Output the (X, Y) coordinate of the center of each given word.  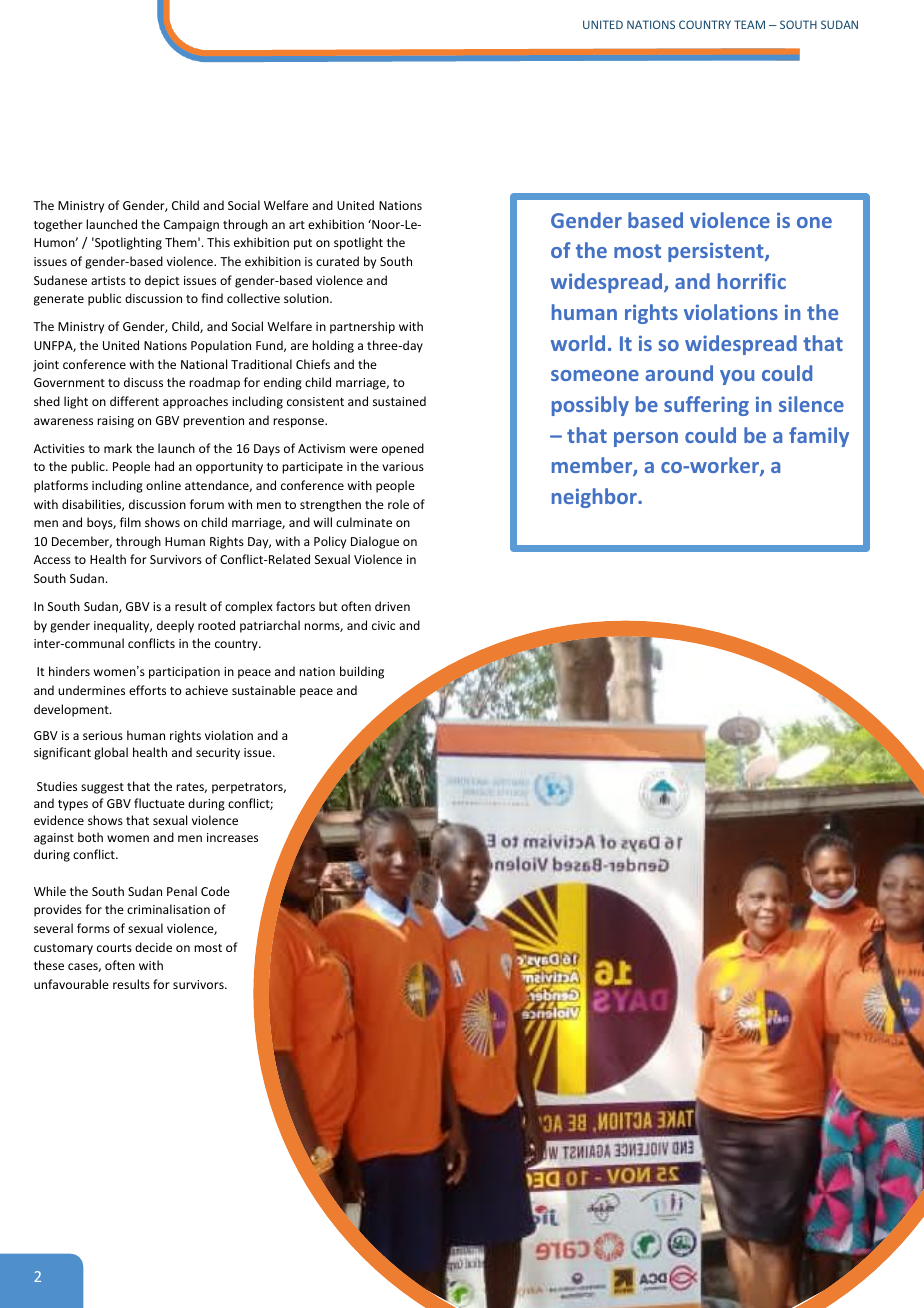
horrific (752, 281)
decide (153, 947)
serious (103, 735)
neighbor (595, 498)
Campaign (191, 226)
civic (383, 625)
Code (215, 891)
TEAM (749, 24)
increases (232, 837)
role (398, 504)
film (130, 522)
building (362, 672)
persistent (717, 252)
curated (337, 261)
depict (162, 281)
